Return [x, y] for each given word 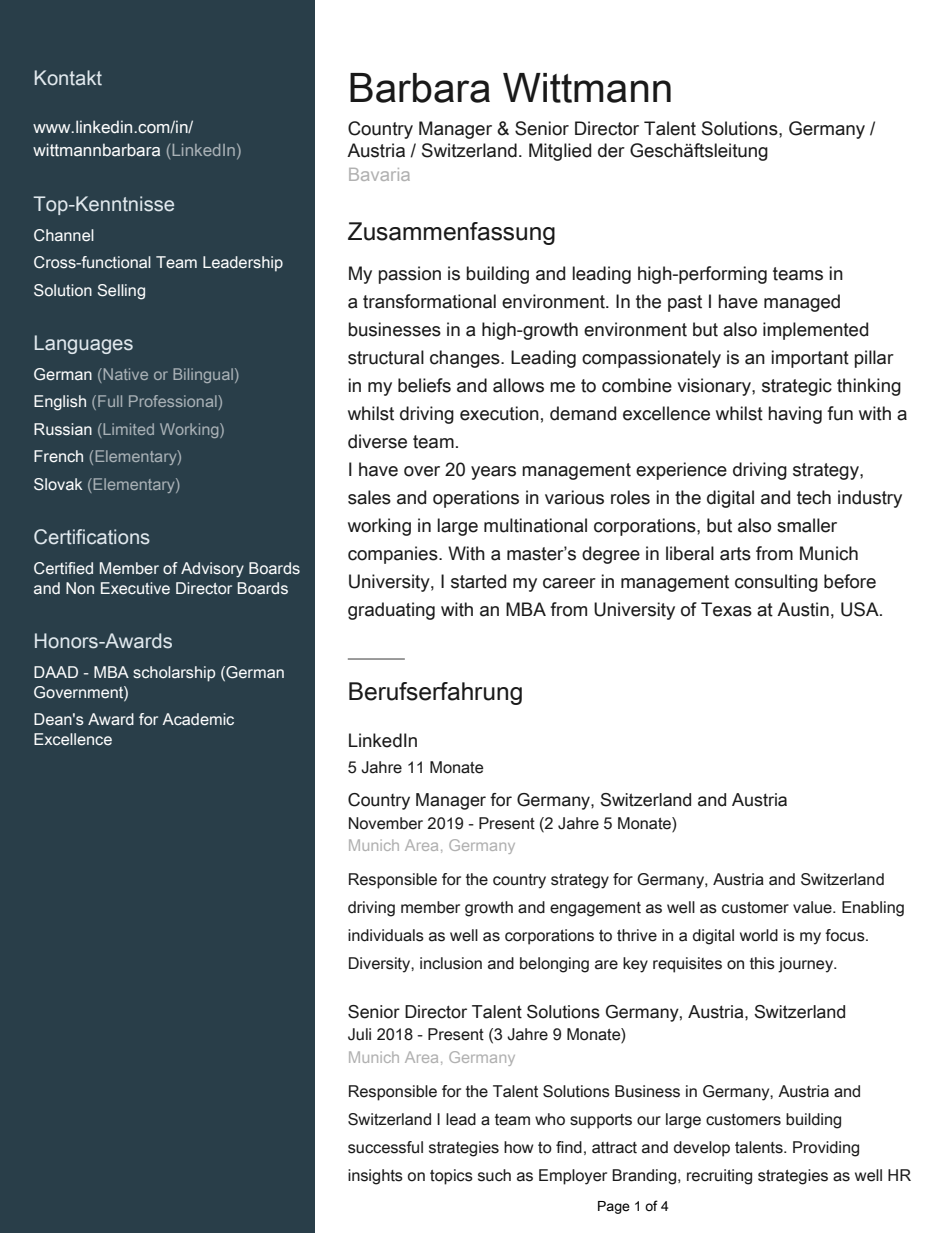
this [762, 963]
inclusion [451, 963]
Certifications [92, 537]
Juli [359, 1034]
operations [476, 499]
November [386, 823]
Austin [803, 609]
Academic [198, 719]
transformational [429, 301]
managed [802, 303]
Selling [121, 292]
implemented [815, 331]
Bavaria [379, 174]
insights [375, 1177]
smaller [807, 525]
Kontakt [68, 78]
